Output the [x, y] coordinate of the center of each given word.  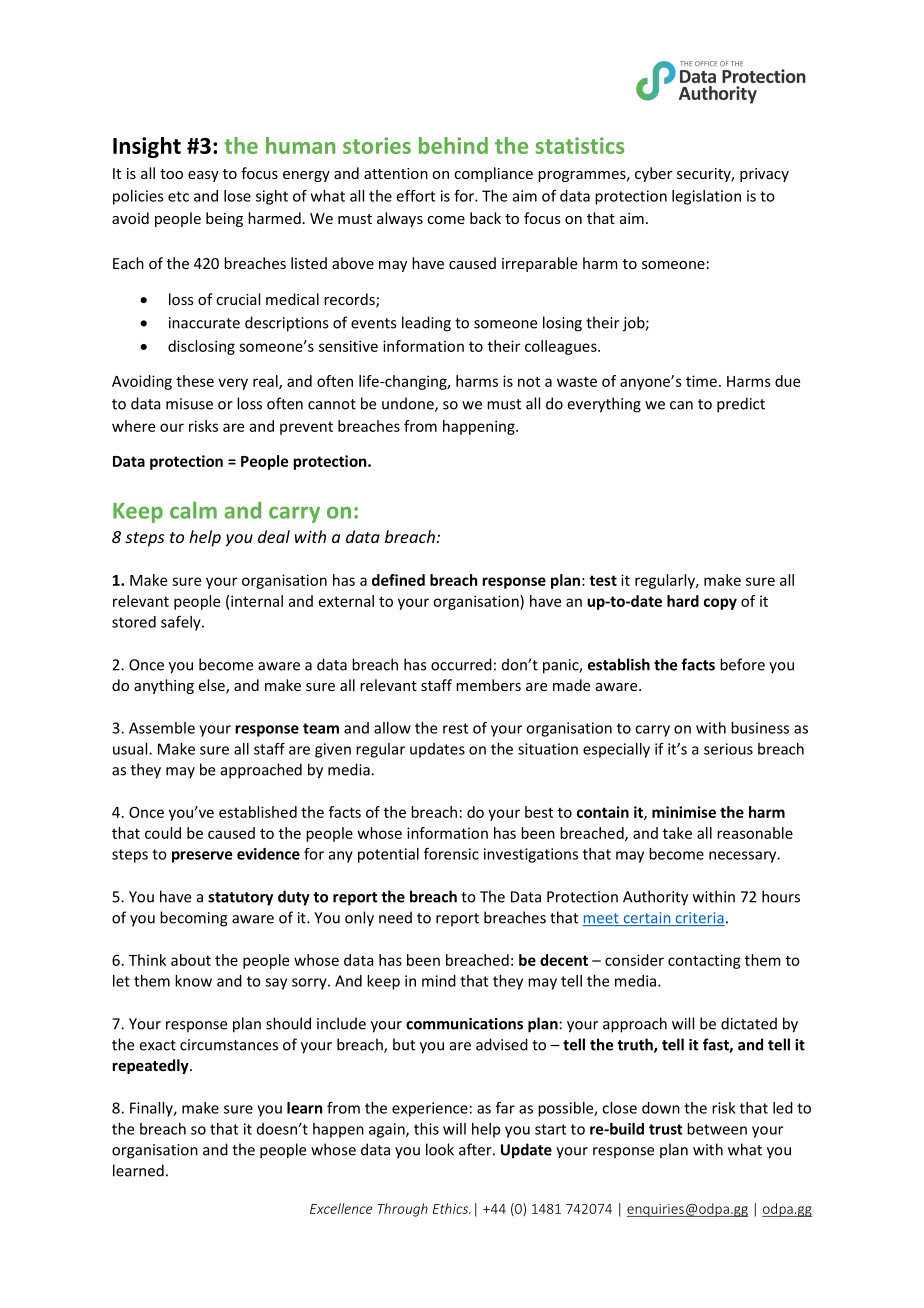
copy [720, 604]
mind [439, 981]
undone [409, 404]
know [193, 981]
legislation [706, 197]
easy [203, 176]
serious [728, 749]
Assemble [162, 728]
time [701, 381]
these [195, 381]
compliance [493, 174]
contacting [704, 961]
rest [455, 728]
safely [182, 623]
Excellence [341, 1208]
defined [398, 580]
